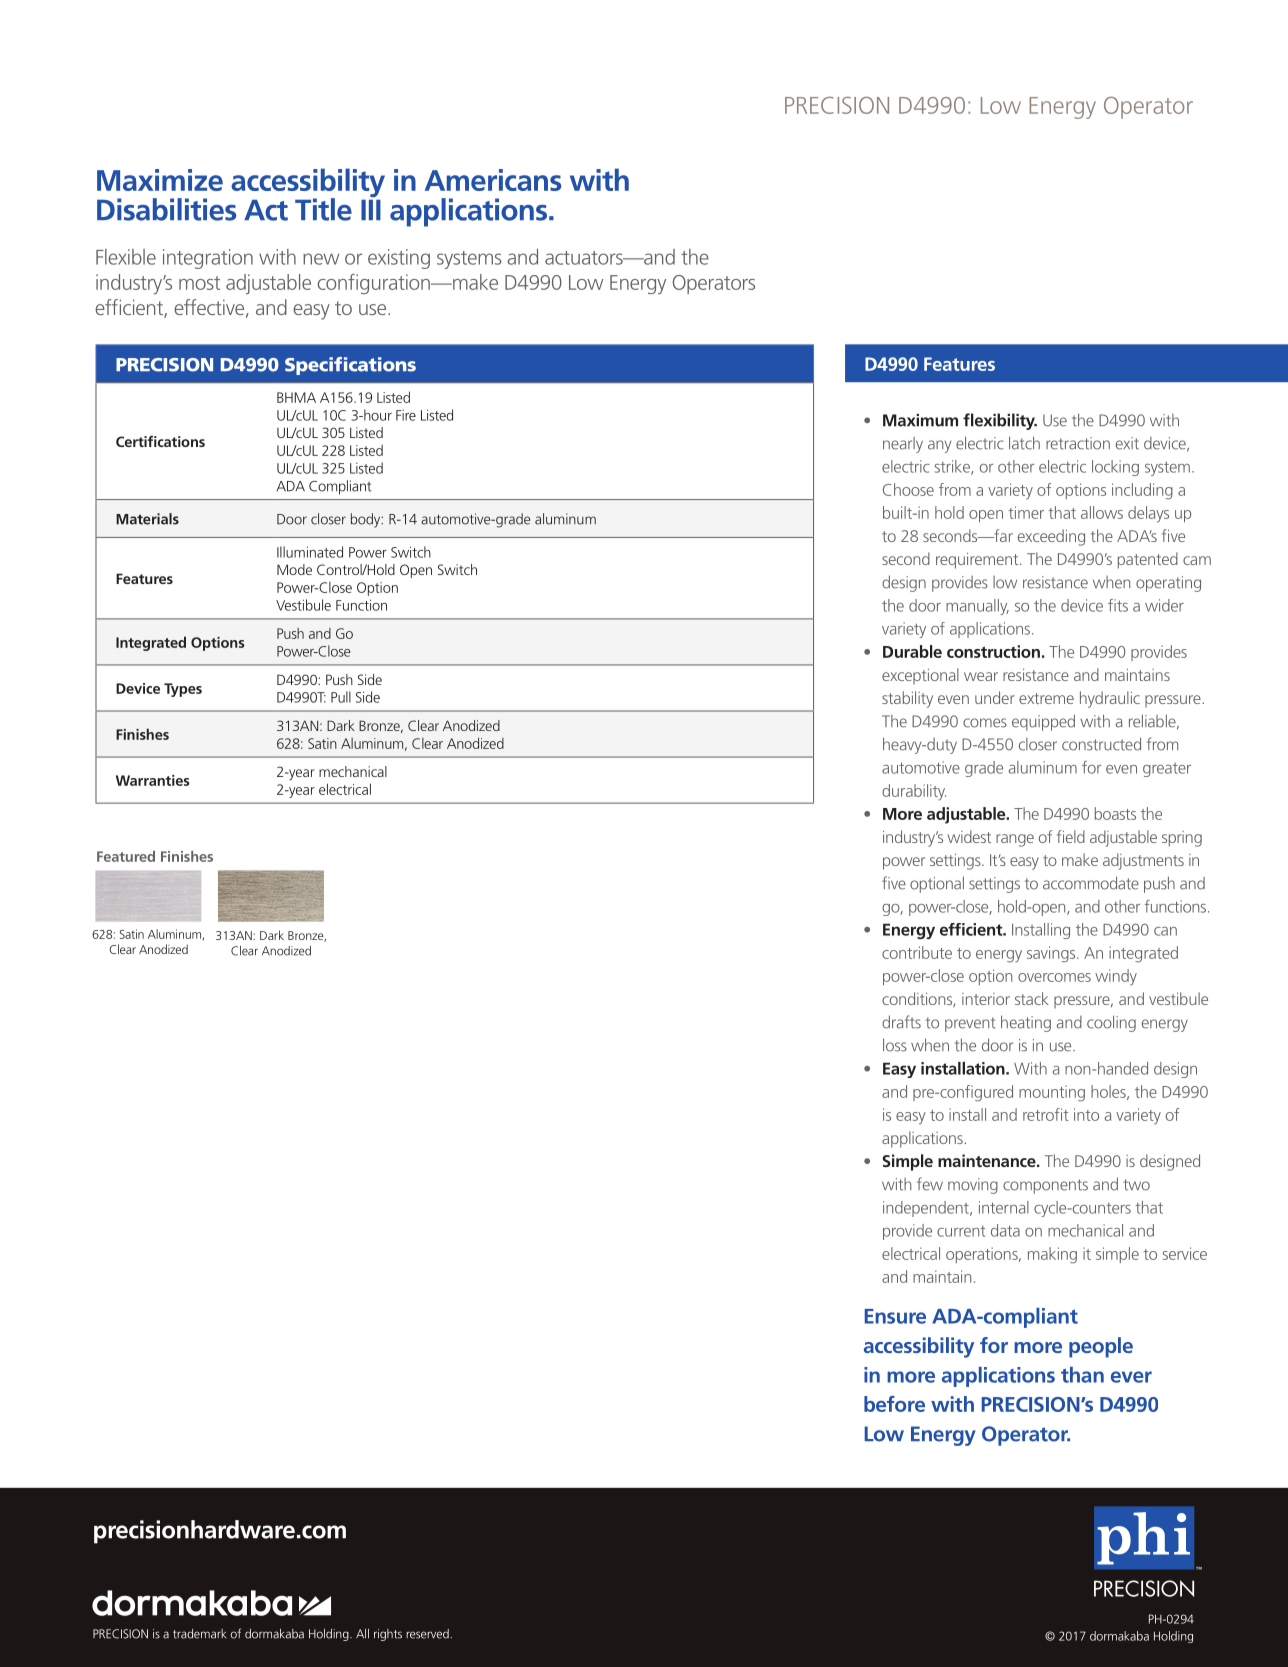 The image size is (1288, 1667). I want to click on accommodate, so click(1091, 883).
